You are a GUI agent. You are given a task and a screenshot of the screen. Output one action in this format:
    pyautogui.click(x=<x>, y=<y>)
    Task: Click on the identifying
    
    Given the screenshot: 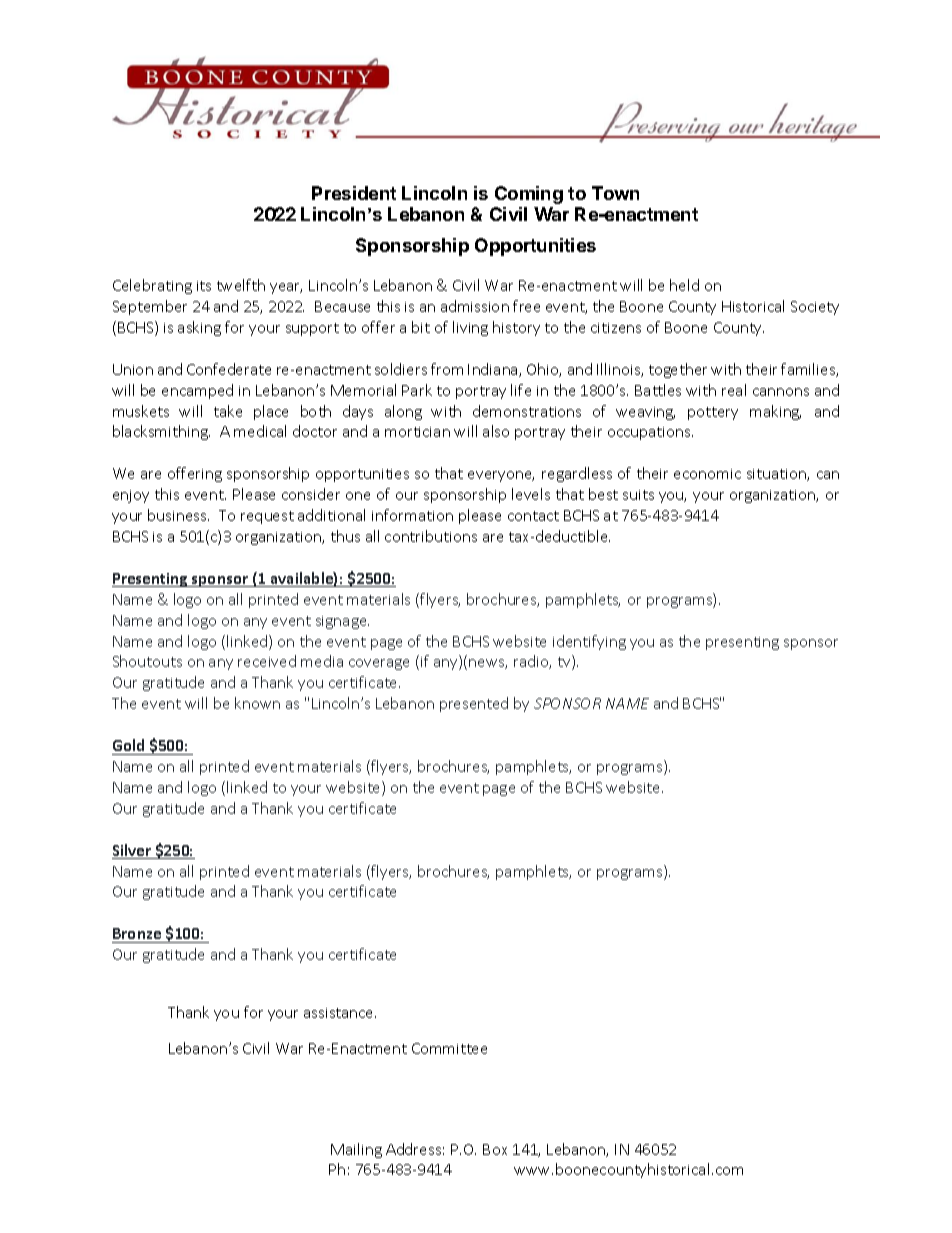 What is the action you would take?
    pyautogui.click(x=589, y=642)
